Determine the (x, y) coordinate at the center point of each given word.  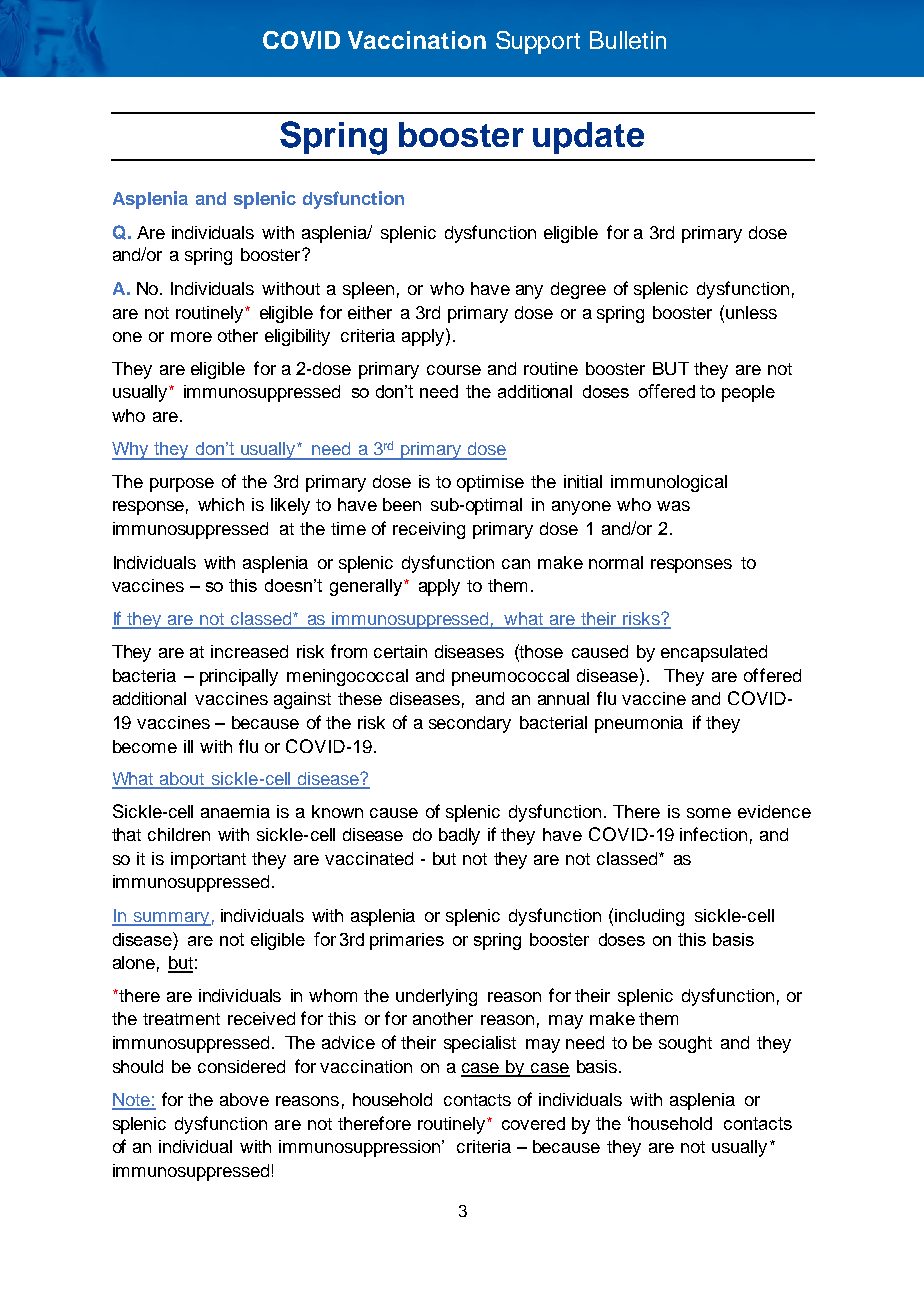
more (191, 337)
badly (459, 836)
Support (538, 42)
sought (685, 1044)
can (516, 564)
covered (533, 1123)
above (244, 1099)
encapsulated (714, 653)
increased (249, 651)
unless (751, 312)
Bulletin (628, 40)
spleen (368, 290)
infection (713, 834)
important (208, 860)
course (454, 370)
